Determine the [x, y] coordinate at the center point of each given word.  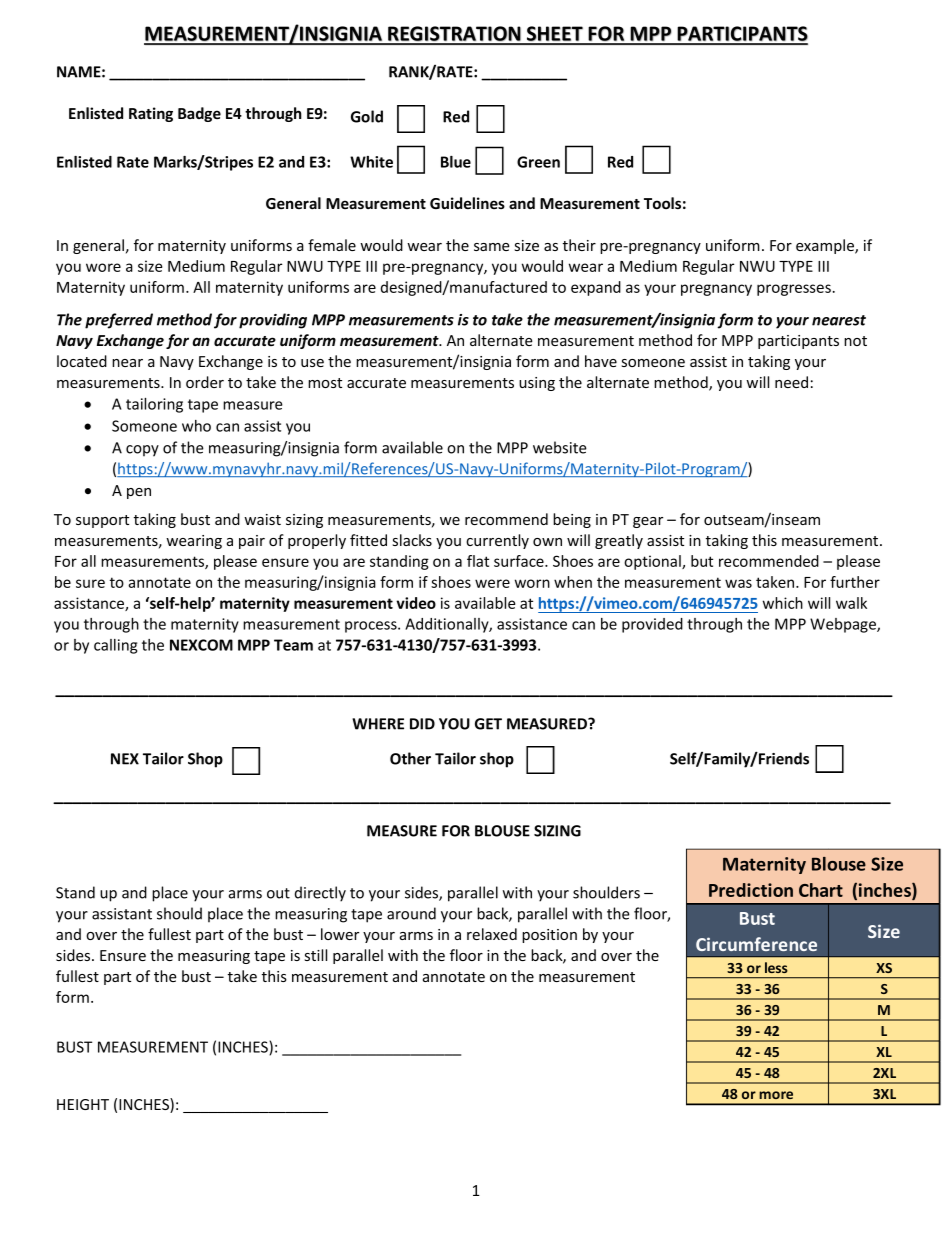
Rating [151, 114]
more [776, 1095]
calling [115, 646]
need [791, 382]
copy [142, 451]
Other [410, 758]
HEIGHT [83, 1104]
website [560, 447]
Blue [456, 162]
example [826, 246]
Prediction [751, 890]
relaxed [492, 934]
